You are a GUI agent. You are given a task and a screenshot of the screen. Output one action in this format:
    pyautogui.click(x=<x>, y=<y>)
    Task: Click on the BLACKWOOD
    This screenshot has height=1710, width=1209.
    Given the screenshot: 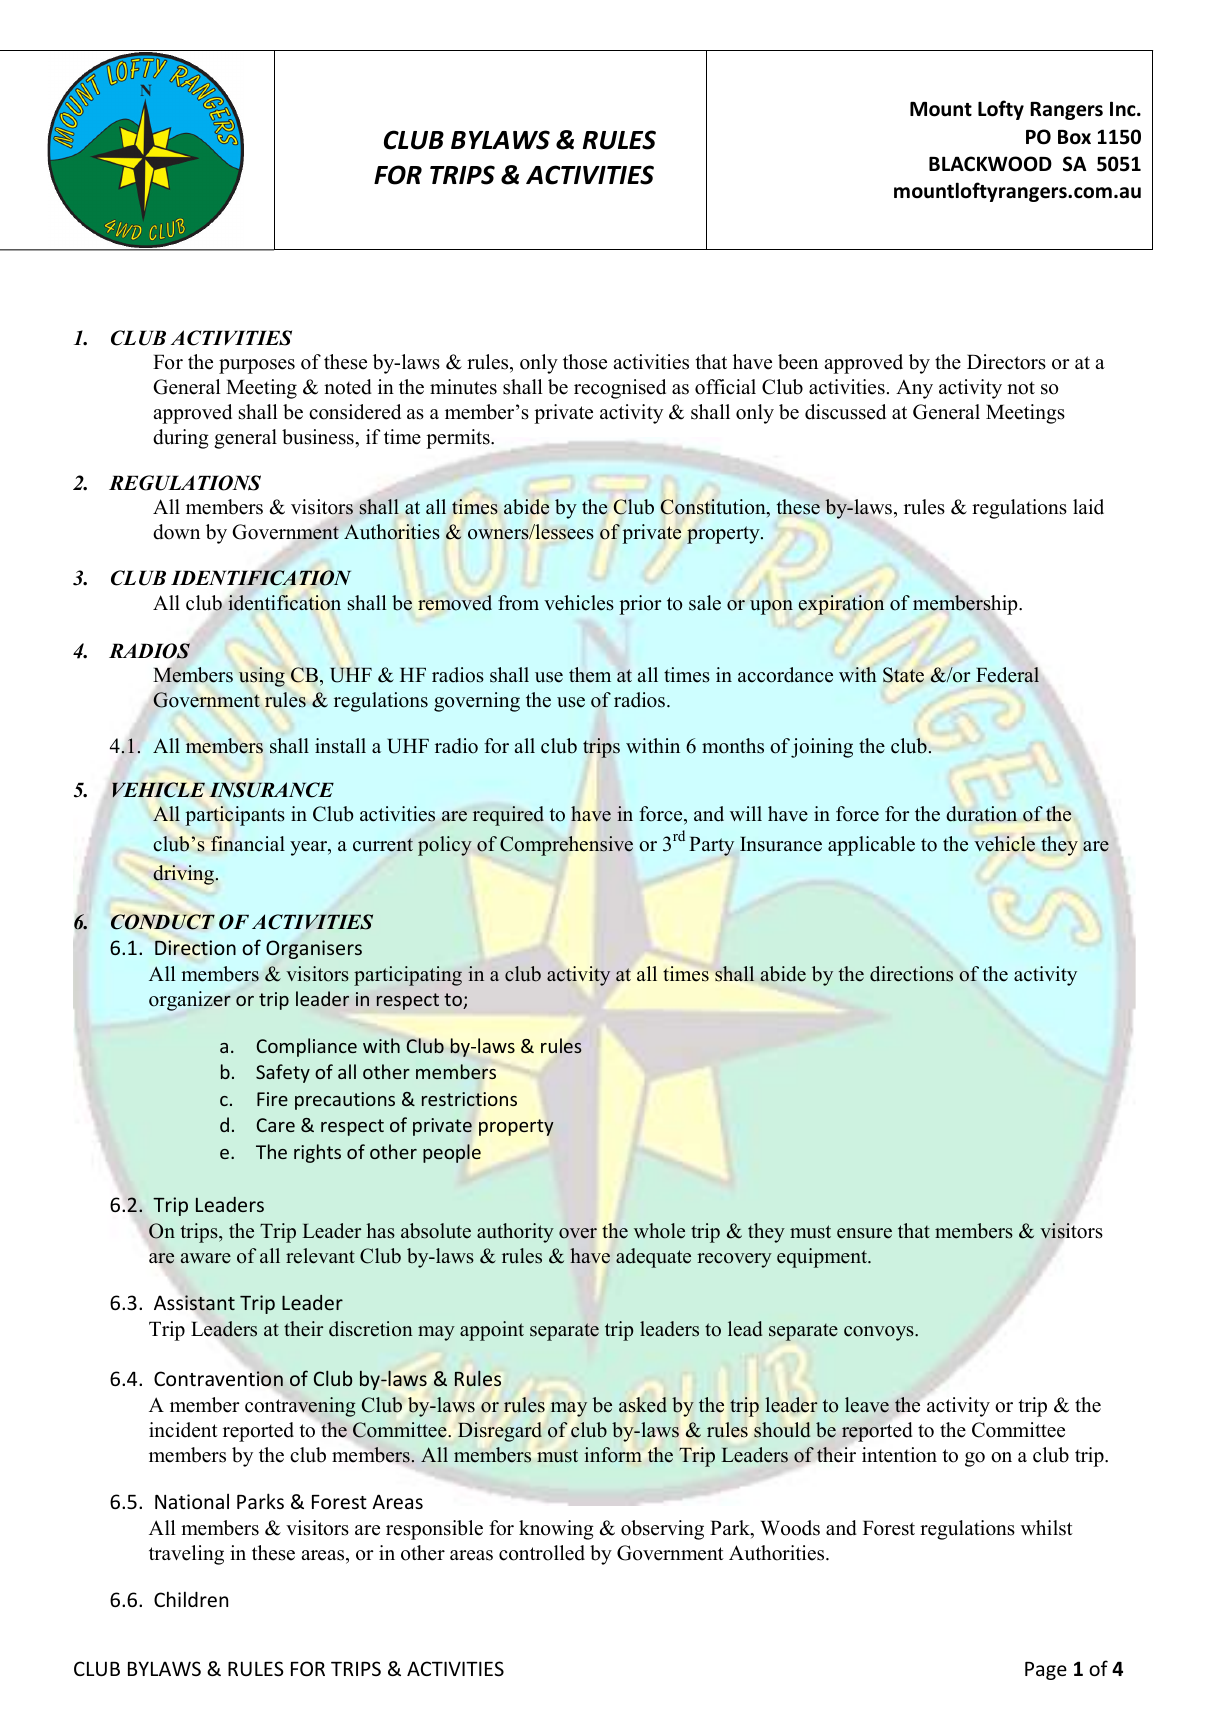 What is the action you would take?
    pyautogui.click(x=990, y=164)
